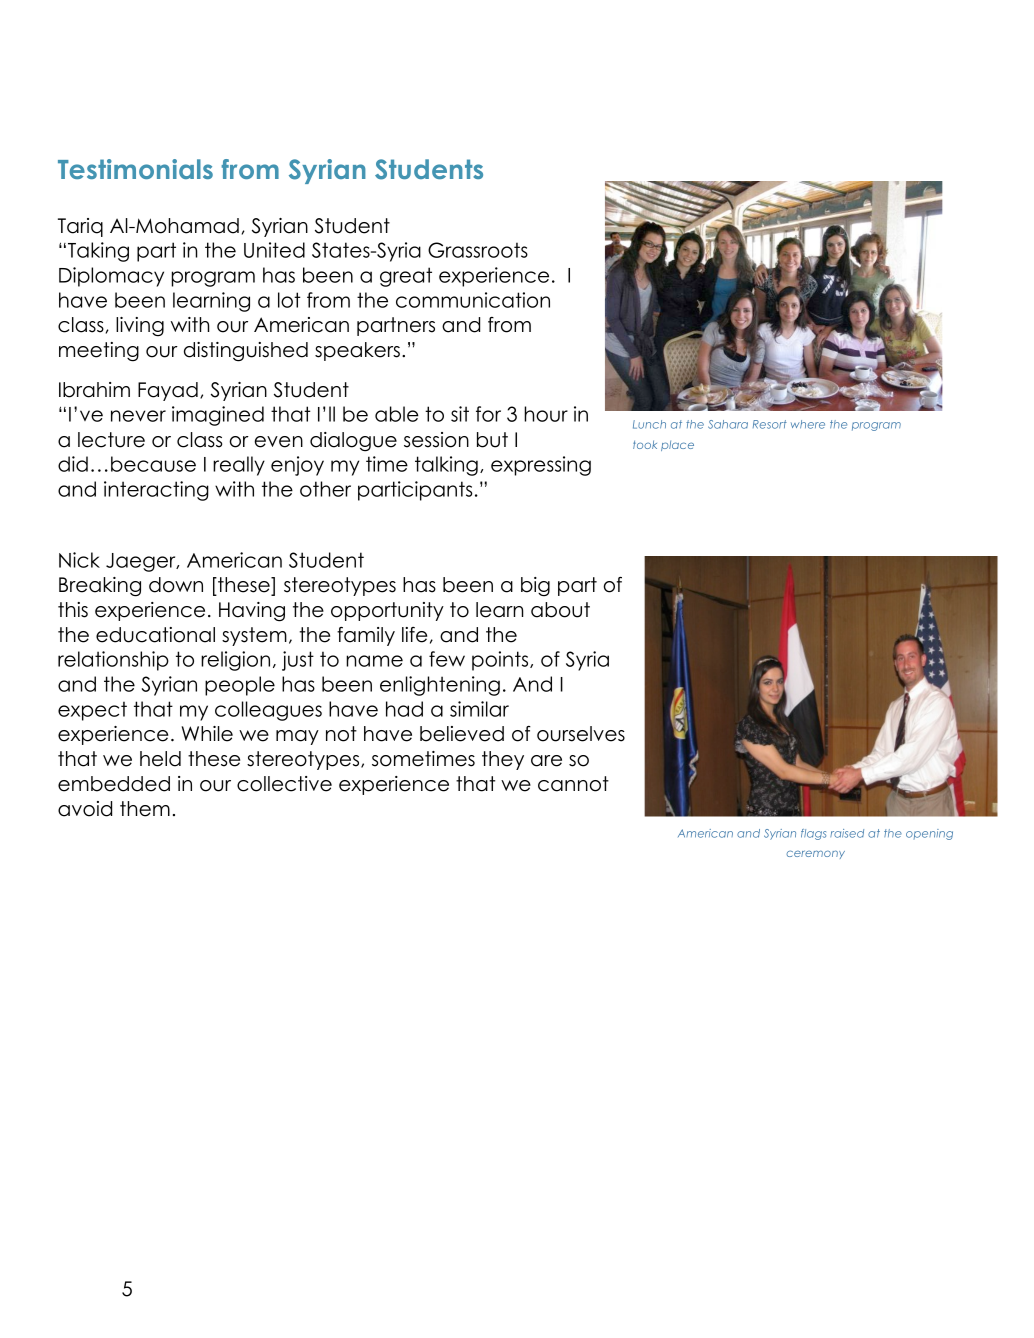 The height and width of the screenshot is (1338, 1034). What do you see at coordinates (541, 466) in the screenshot?
I see `expressing` at bounding box center [541, 466].
